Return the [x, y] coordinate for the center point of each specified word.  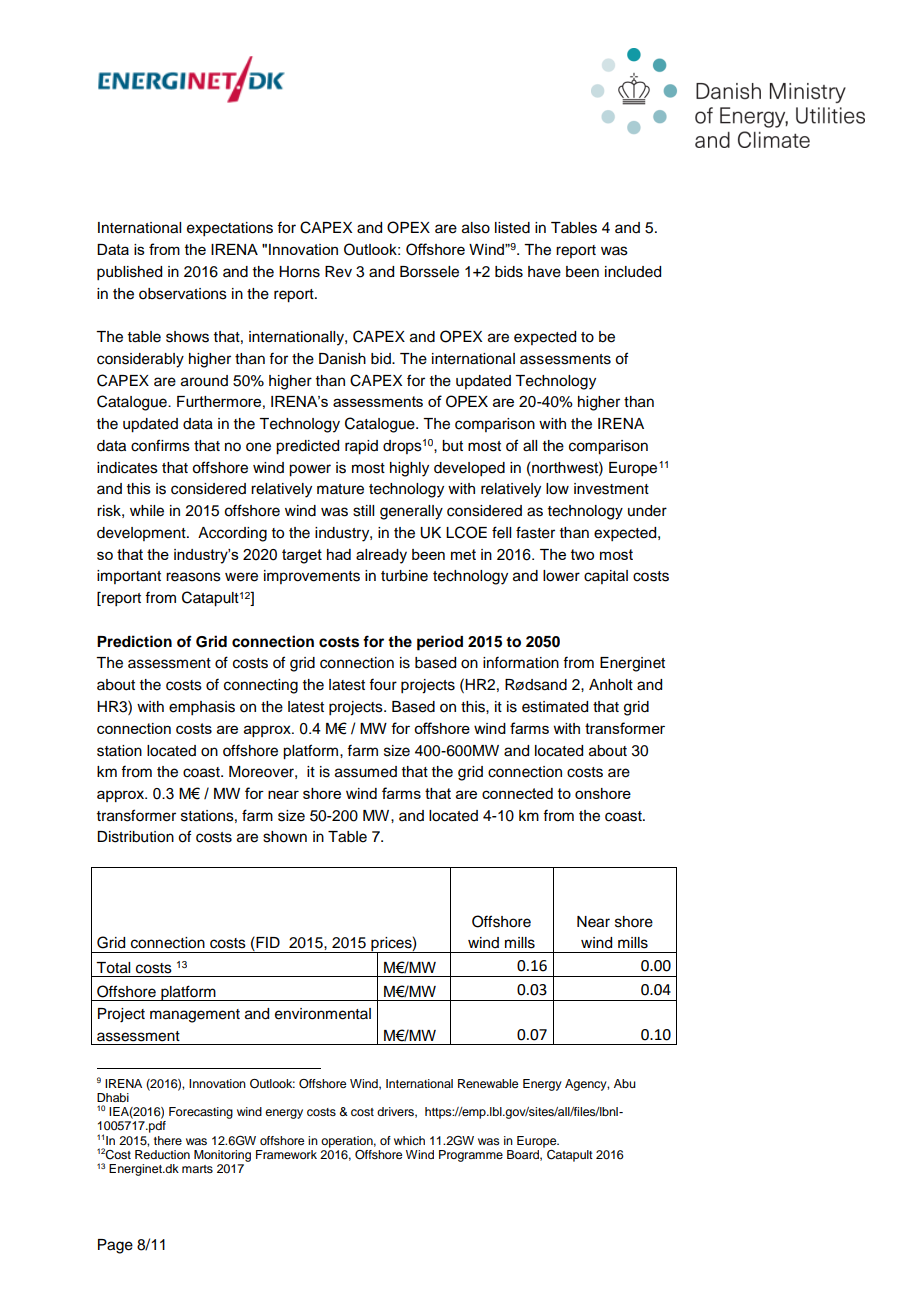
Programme [471, 1156]
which [409, 1140]
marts [197, 1169]
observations [183, 294]
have [544, 272]
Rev [338, 272]
